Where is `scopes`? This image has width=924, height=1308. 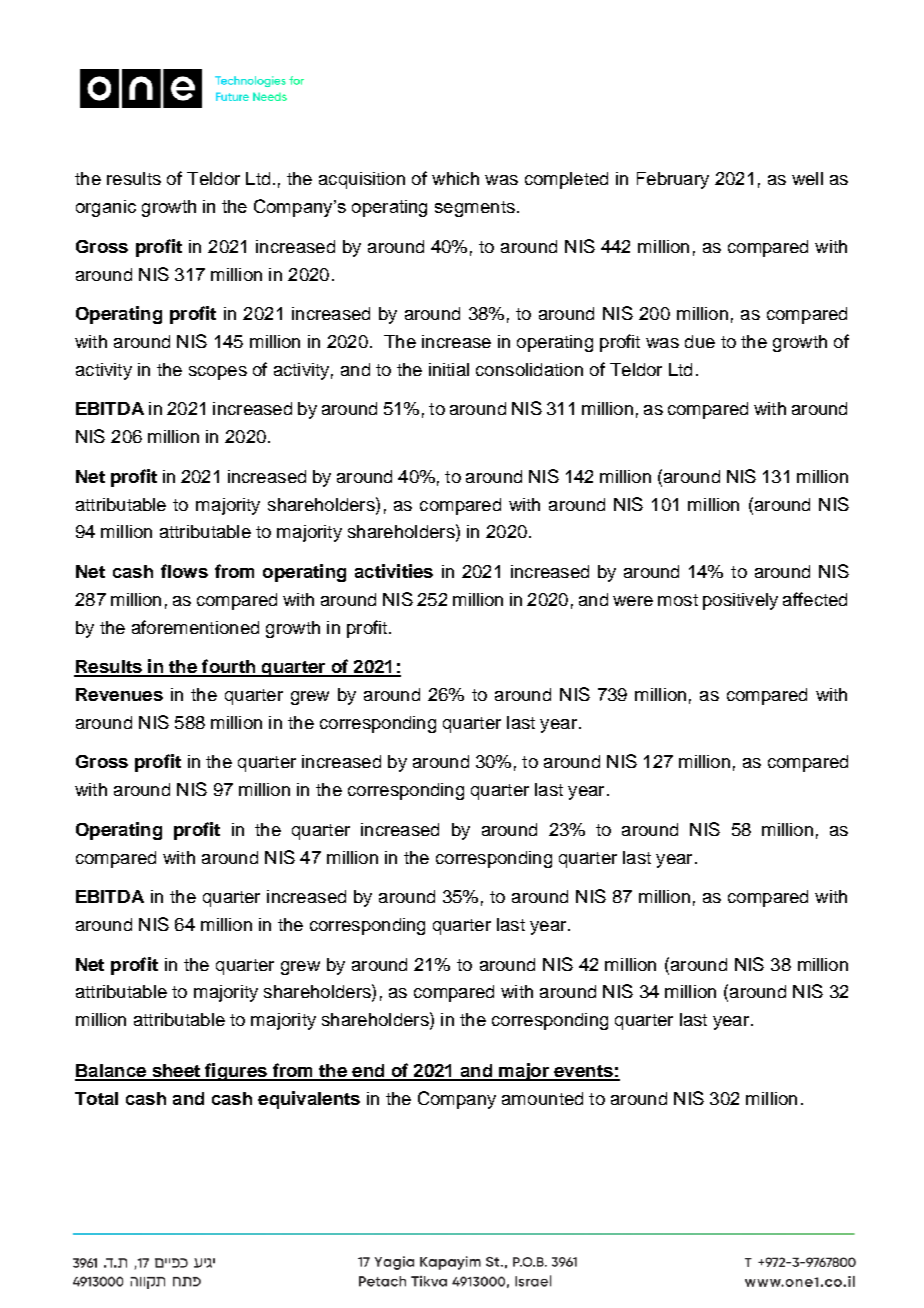
scopes is located at coordinates (218, 373).
